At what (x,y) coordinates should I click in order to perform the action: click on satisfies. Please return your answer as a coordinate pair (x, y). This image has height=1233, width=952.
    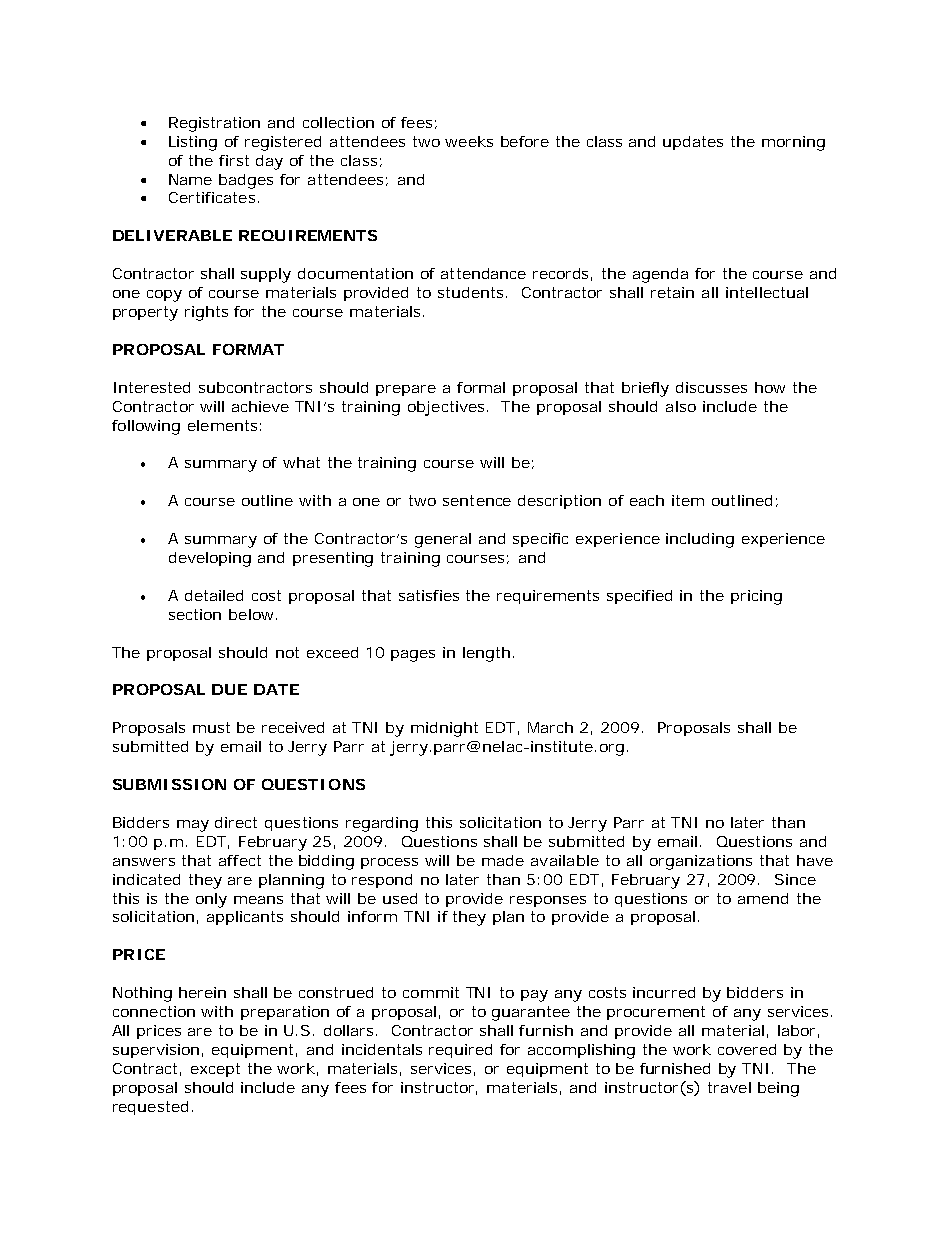
    Looking at the image, I should click on (429, 595).
